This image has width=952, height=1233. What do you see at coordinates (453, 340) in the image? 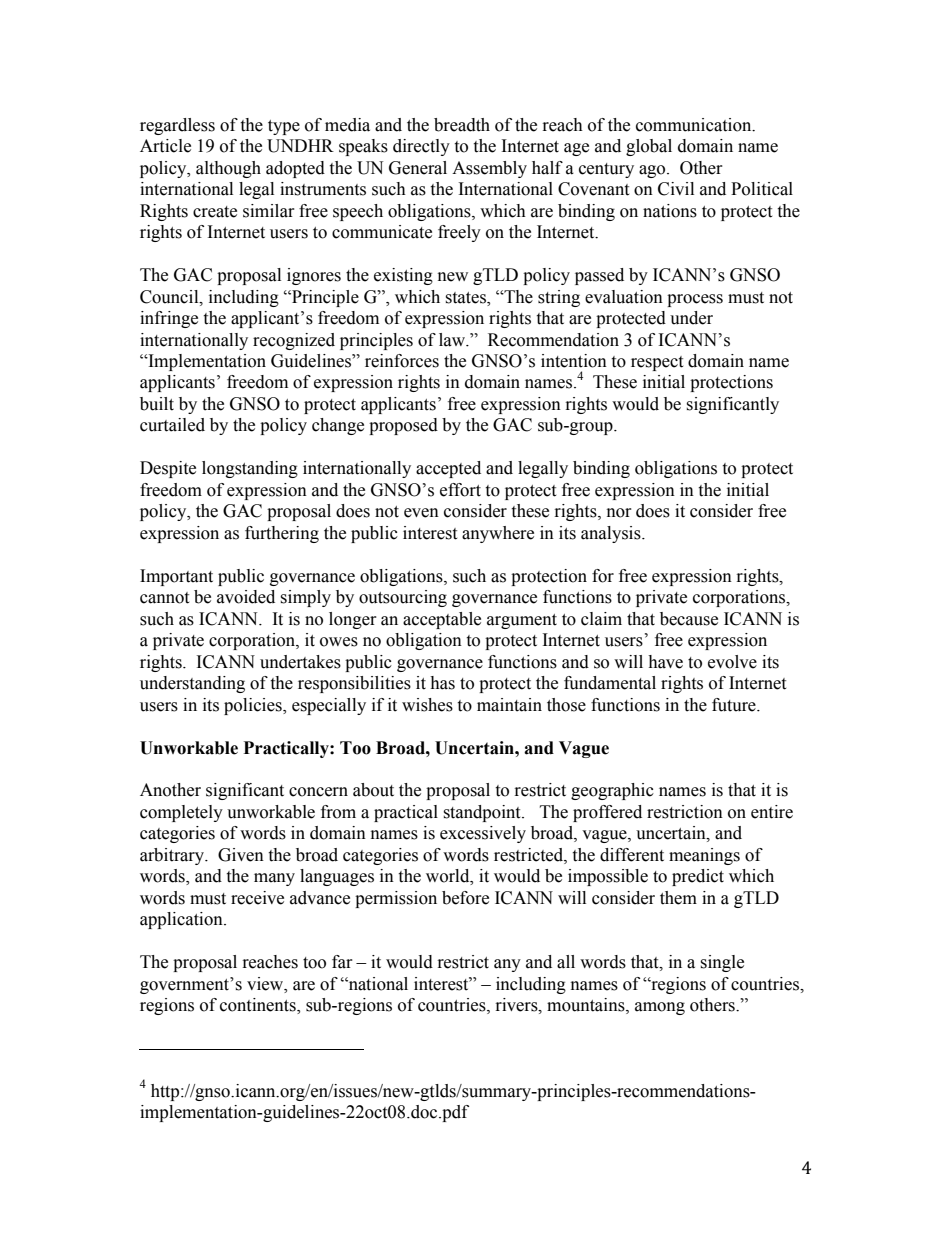
I see `law` at bounding box center [453, 340].
